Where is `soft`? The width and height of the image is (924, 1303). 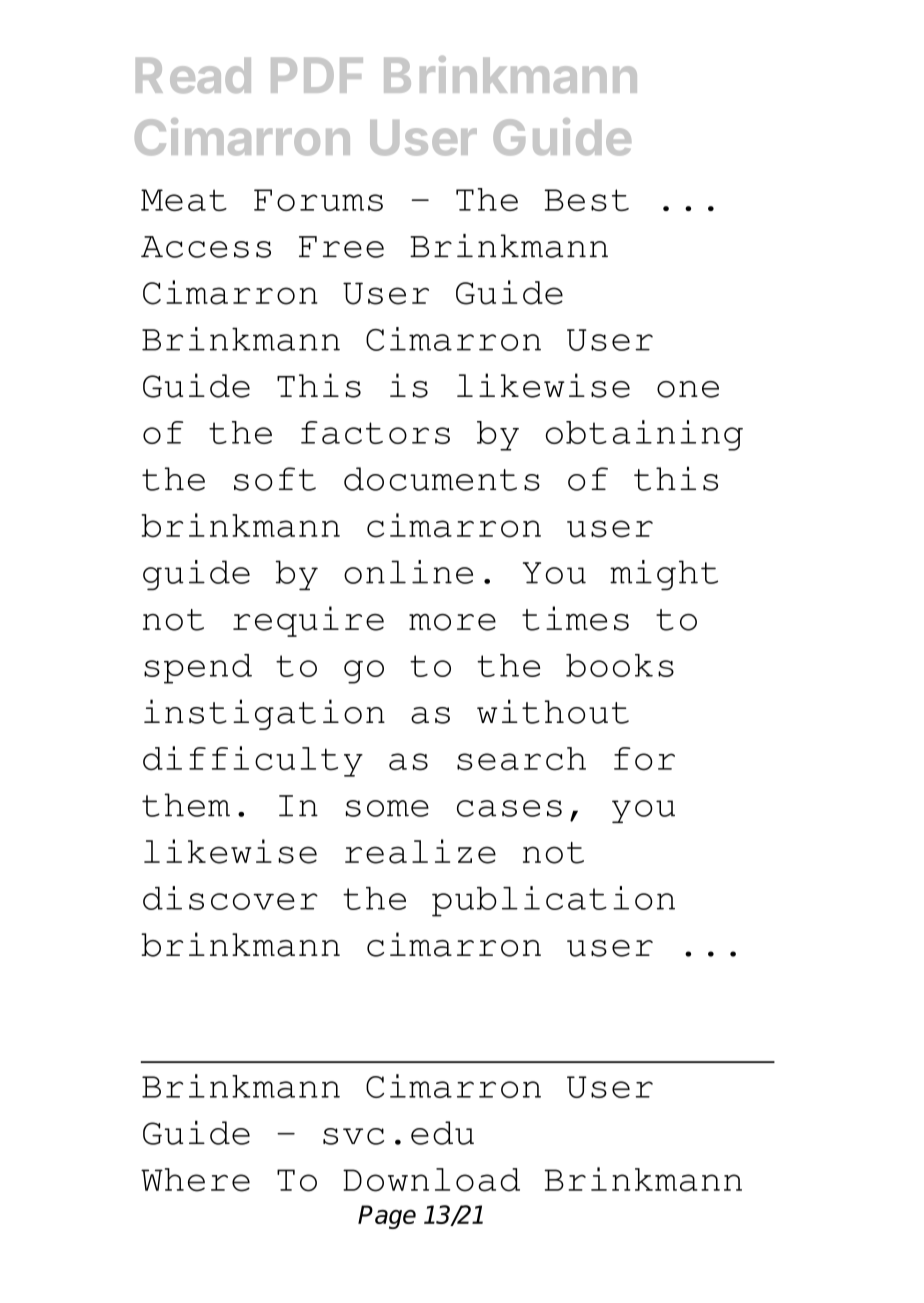 soft is located at coordinates (275, 479).
